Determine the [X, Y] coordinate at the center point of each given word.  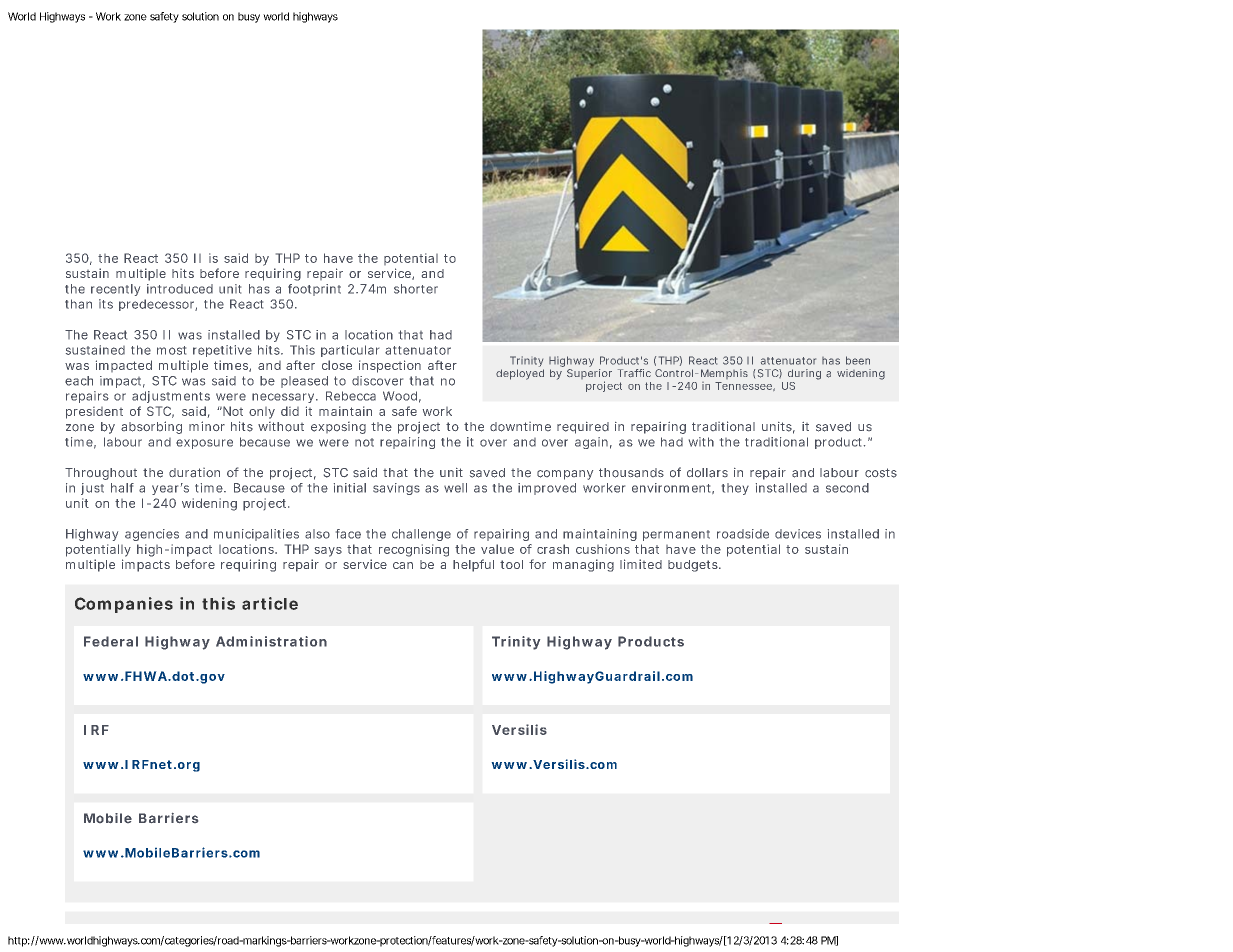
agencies [152, 535]
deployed [520, 374]
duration [194, 472]
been [858, 360]
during [804, 374]
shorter [416, 289]
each [79, 381]
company [565, 475]
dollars [707, 473]
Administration [271, 641]
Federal [111, 641]
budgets [694, 566]
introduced [180, 289]
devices [798, 534]
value [497, 549]
